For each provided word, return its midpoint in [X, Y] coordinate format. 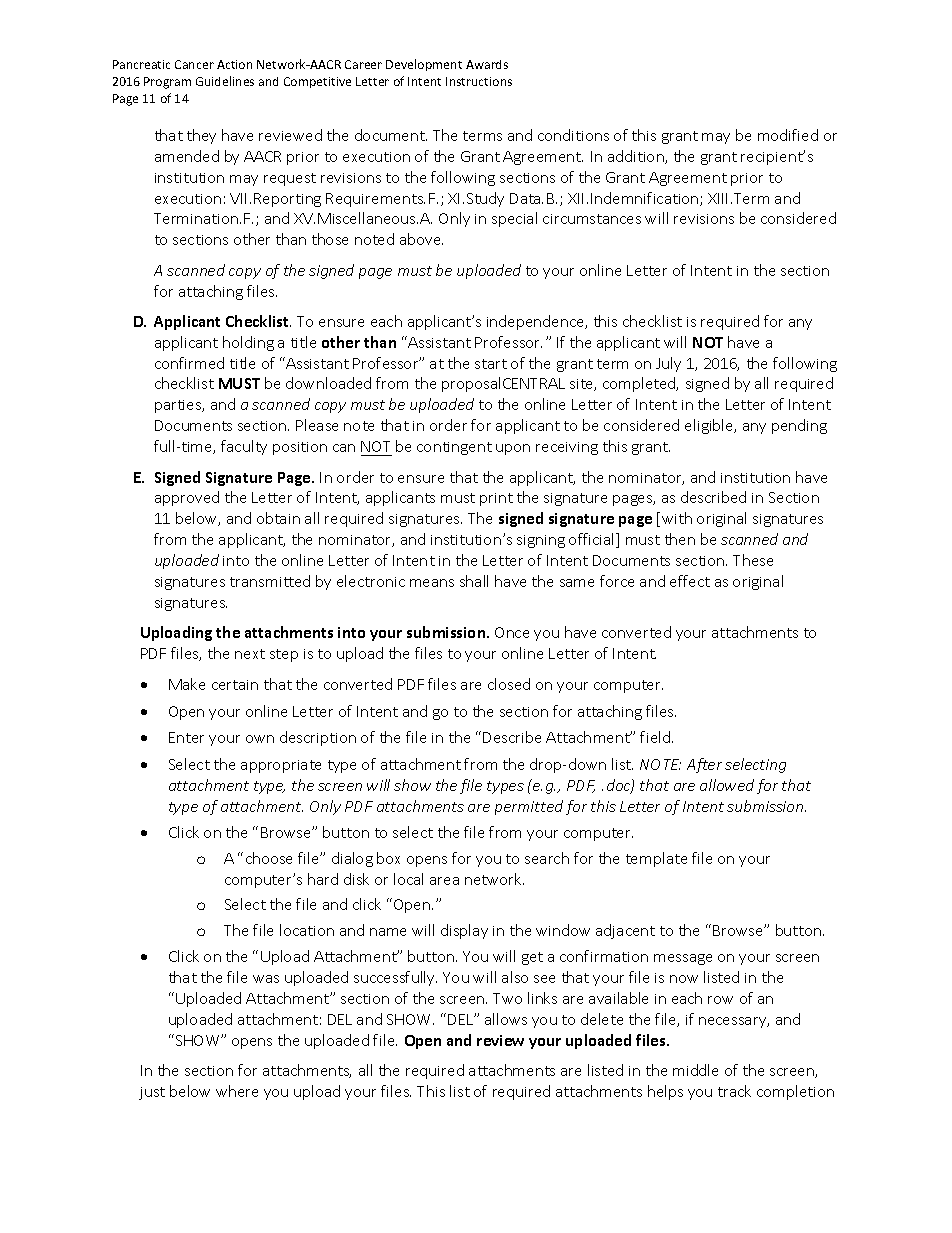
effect [690, 581]
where [237, 1091]
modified [788, 135]
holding [248, 343]
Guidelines [225, 81]
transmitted [270, 581]
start [491, 364]
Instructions [479, 81]
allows [506, 1019]
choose [269, 858]
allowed [727, 785]
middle [695, 1070]
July [668, 364]
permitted [529, 807]
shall [474, 581]
